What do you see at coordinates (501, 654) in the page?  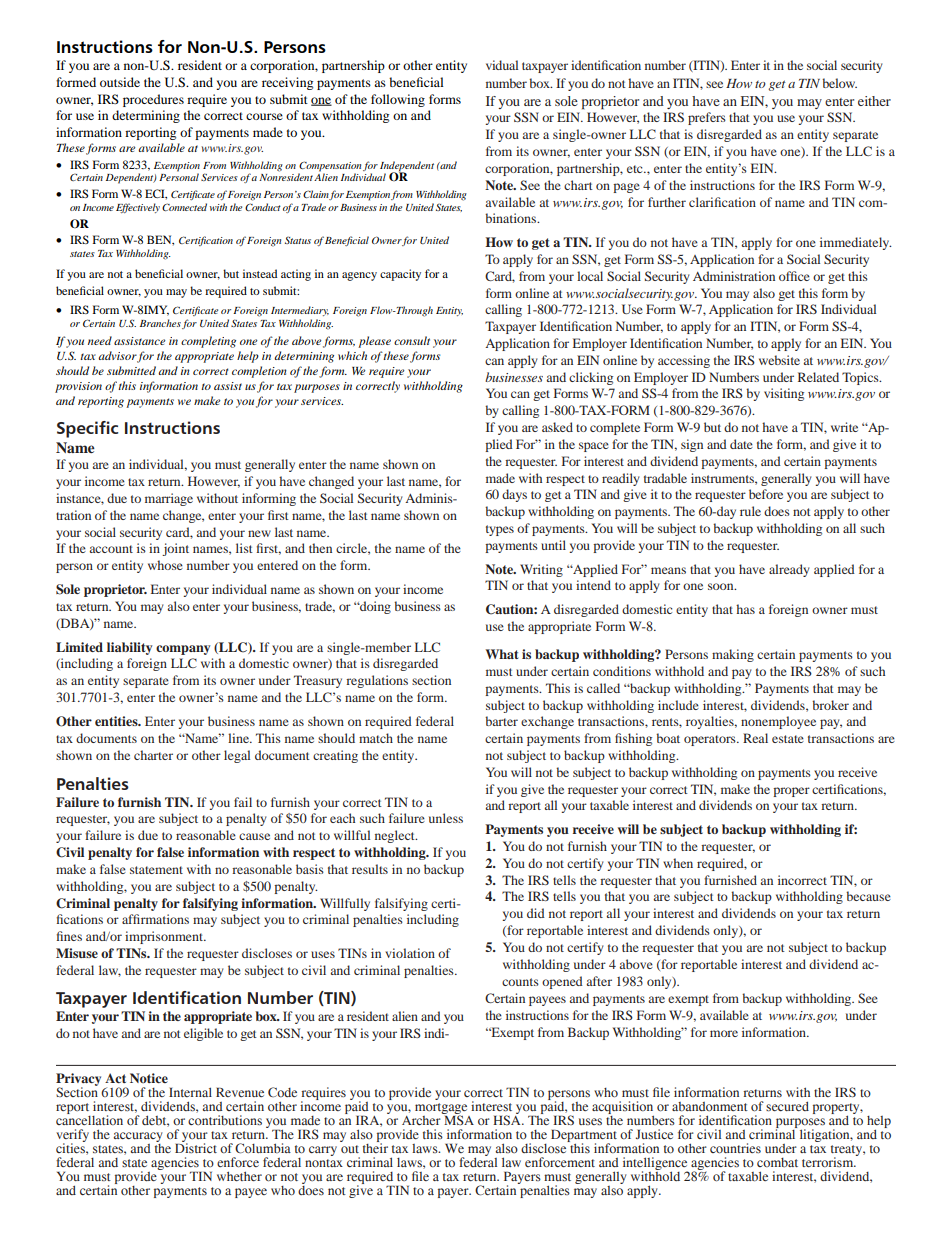 I see `What` at bounding box center [501, 654].
